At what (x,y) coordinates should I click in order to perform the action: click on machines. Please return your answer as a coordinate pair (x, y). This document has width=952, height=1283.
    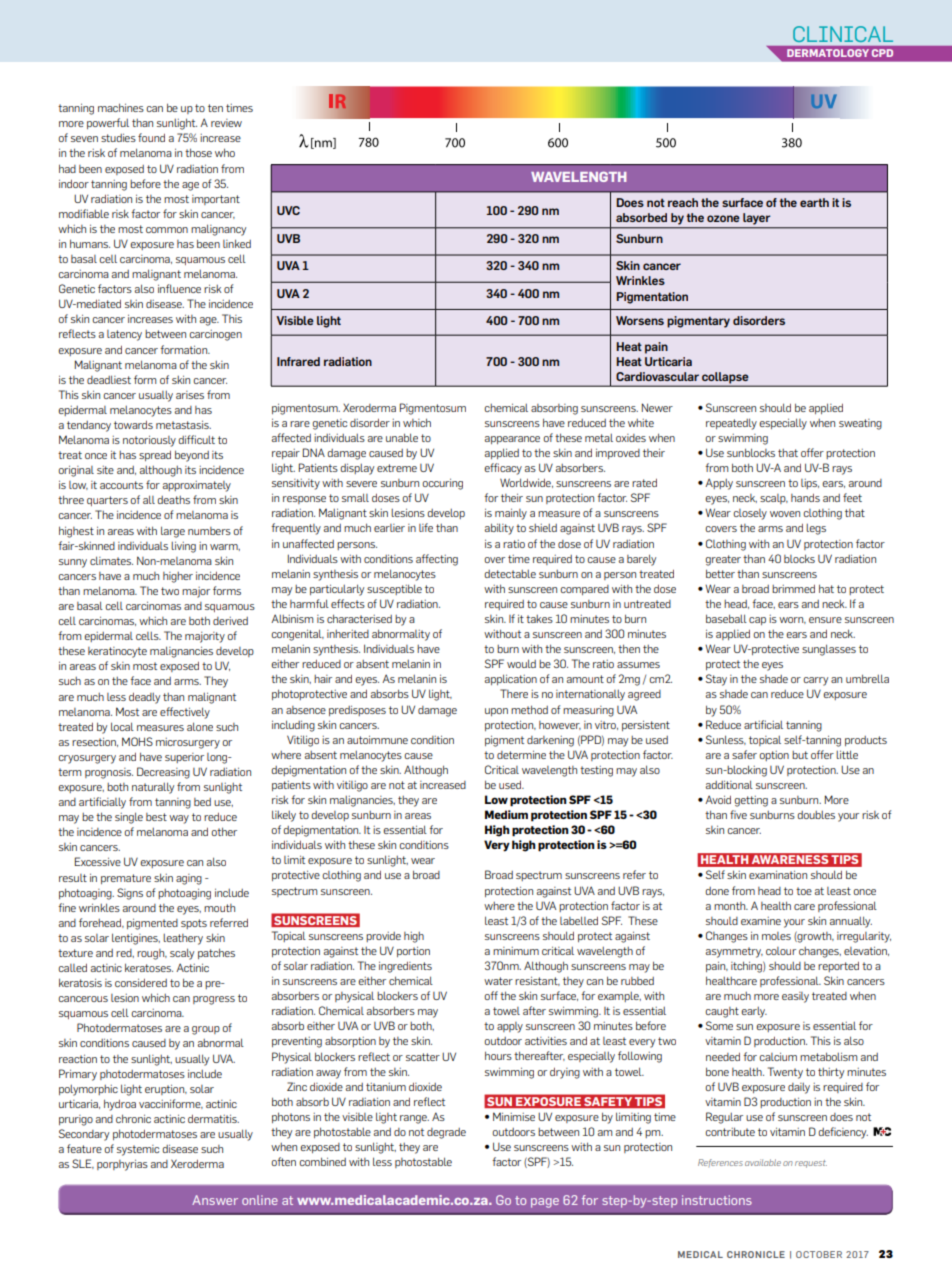
    Looking at the image, I should click on (121, 107).
